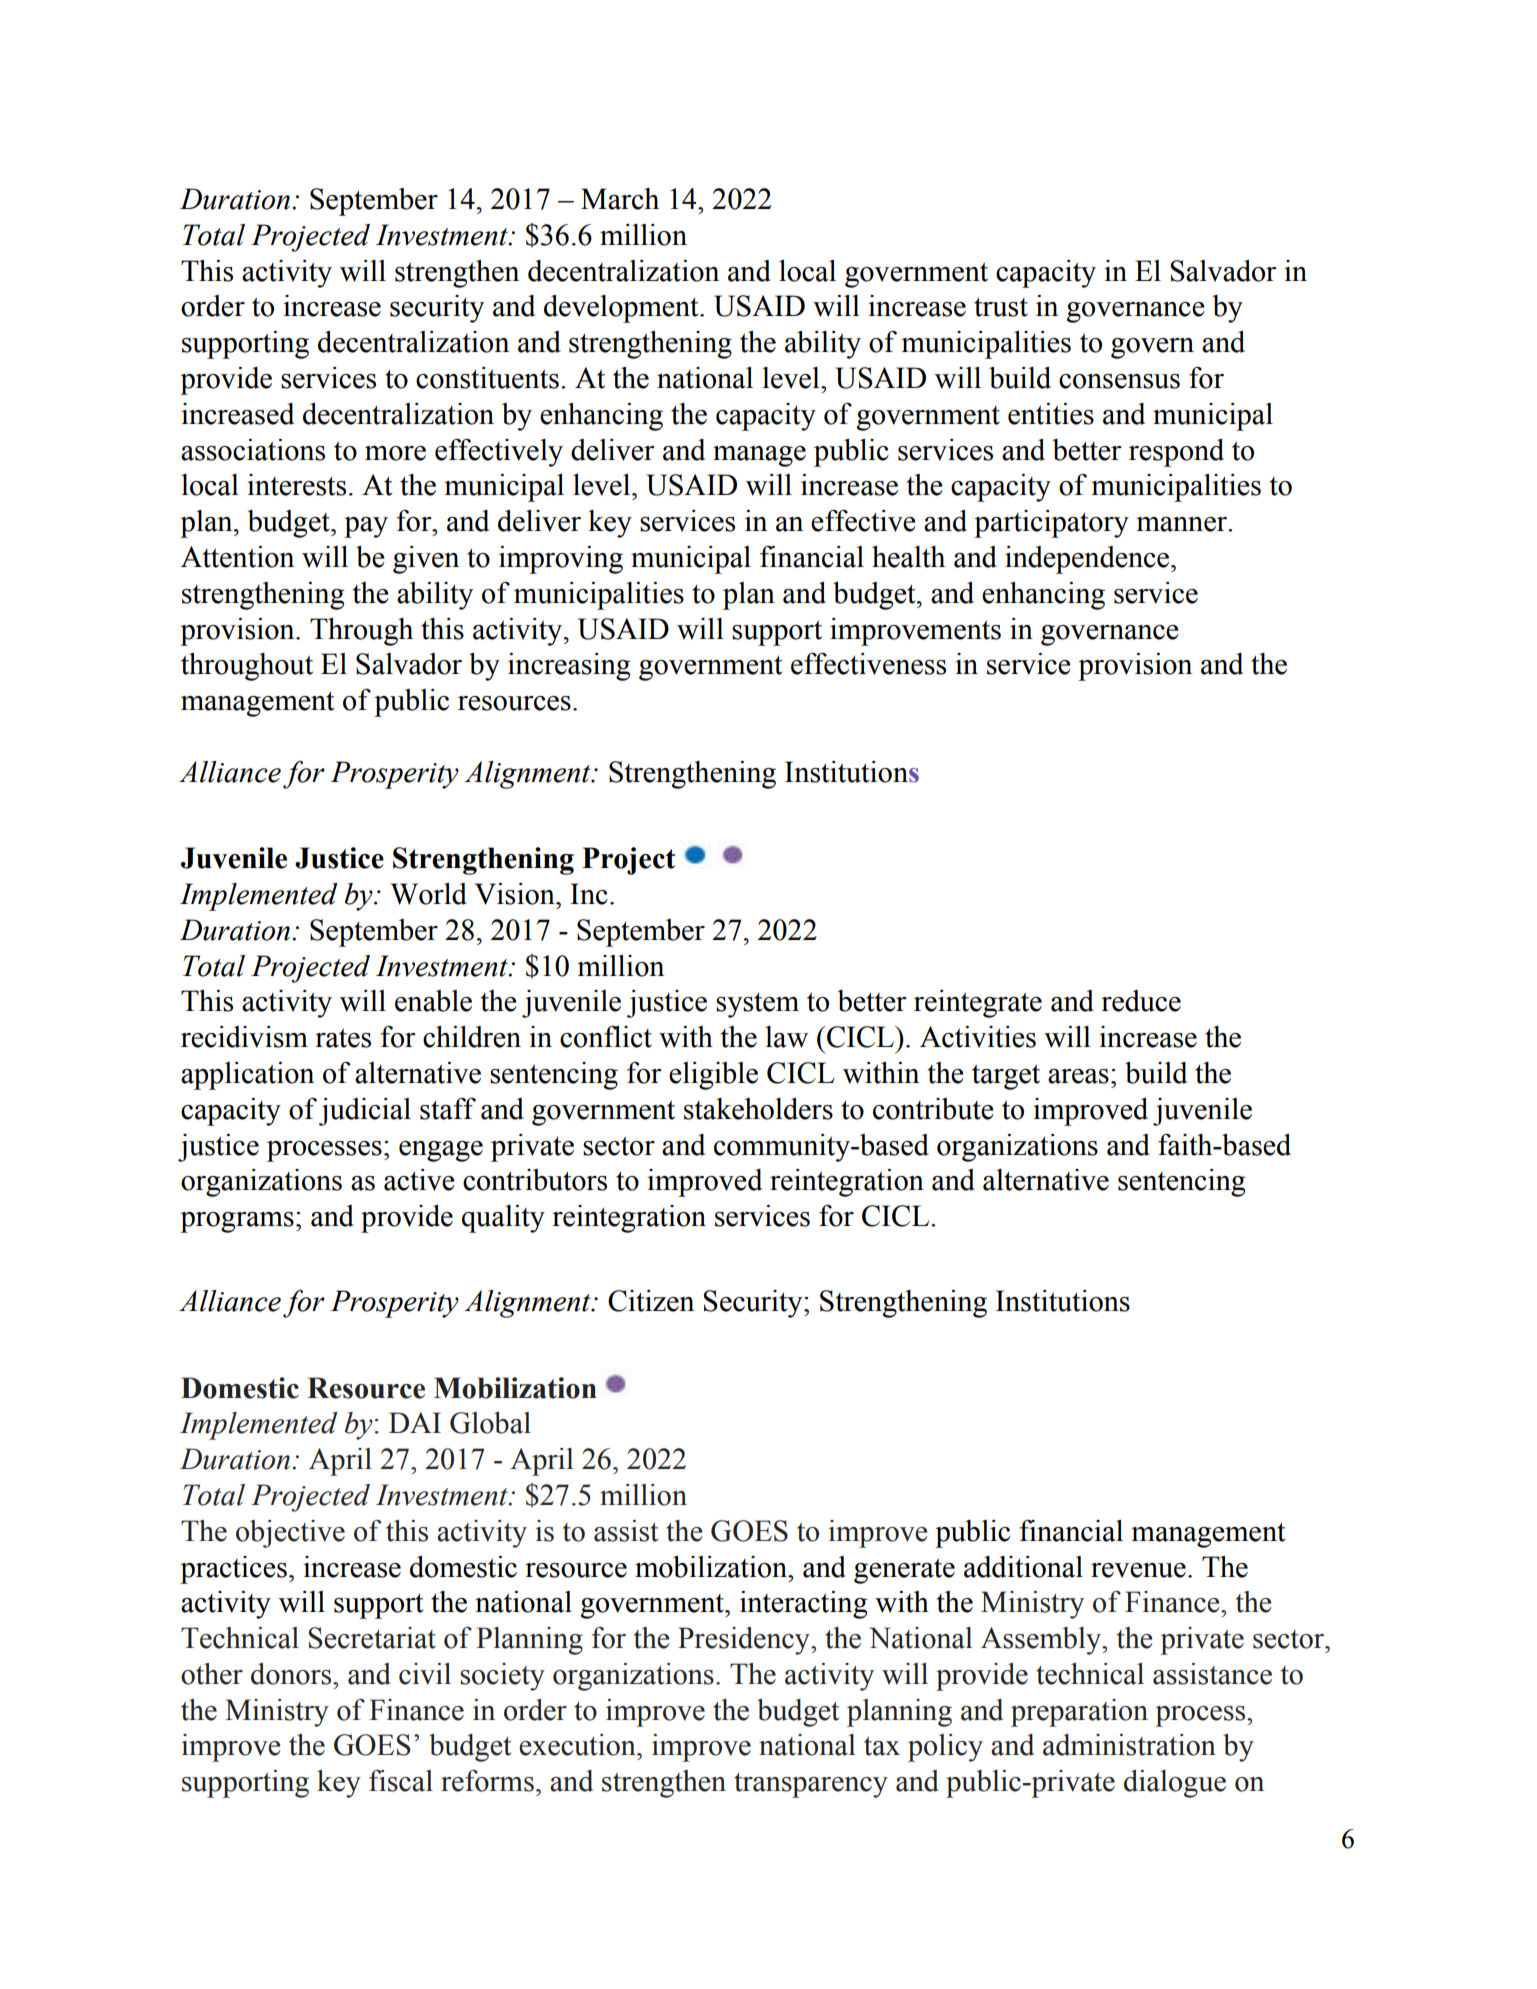 This document has height=1989, width=1537. Describe the element at coordinates (1023, 1567) in the document. I see `additional` at that location.
